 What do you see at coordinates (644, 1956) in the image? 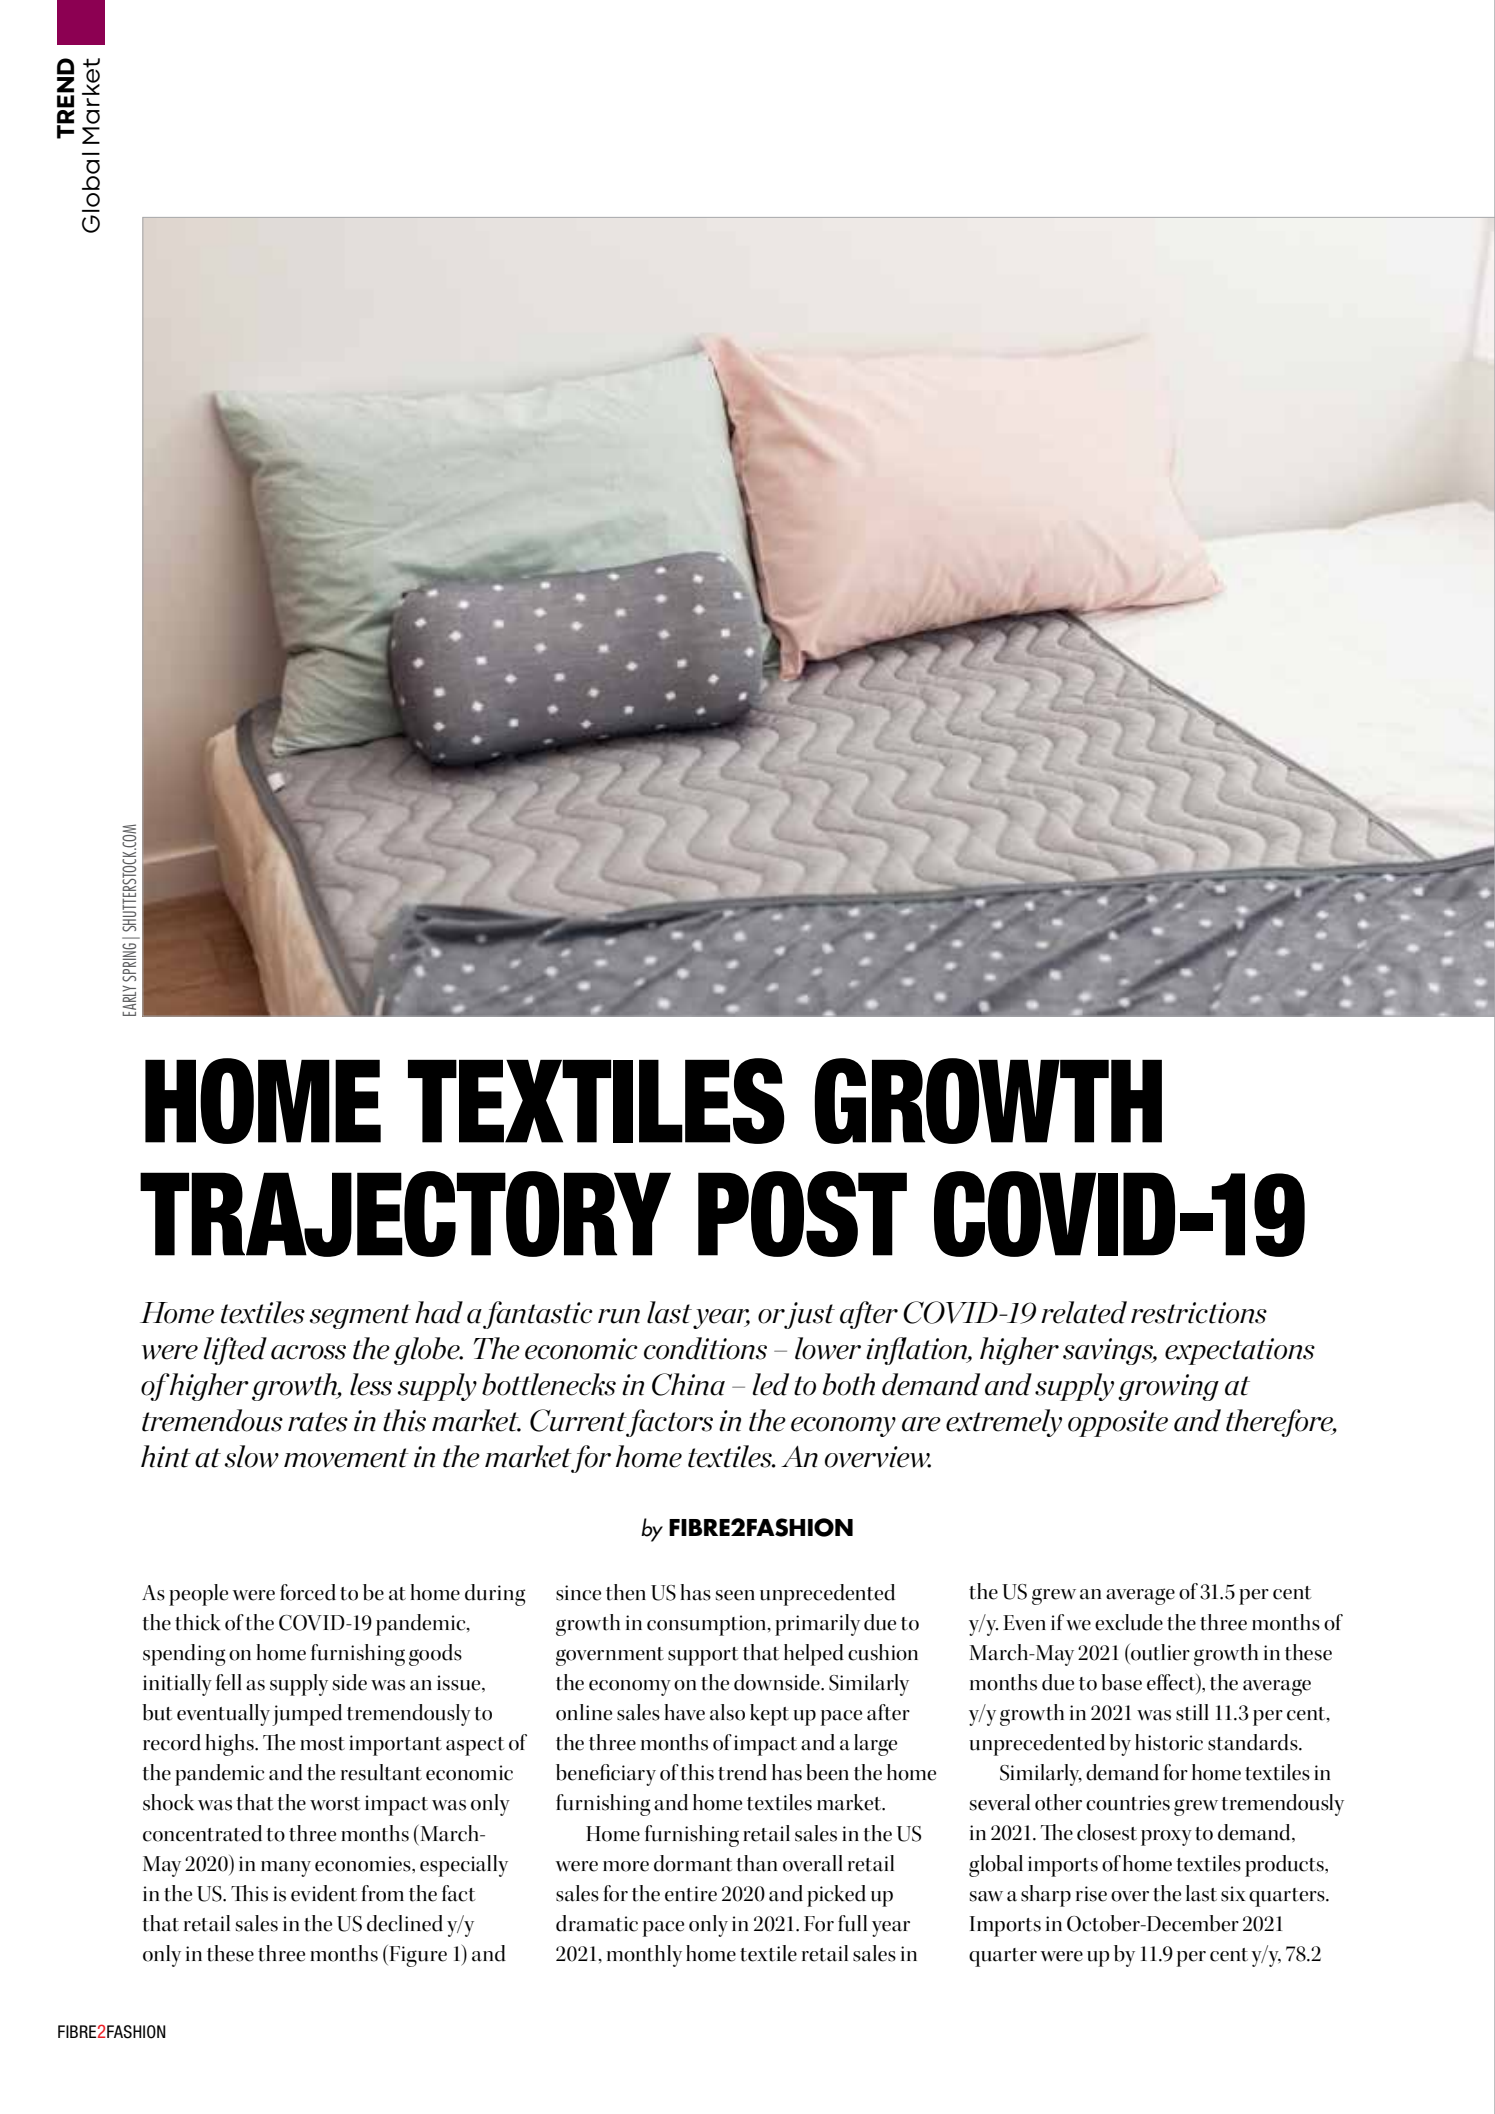
I see `monthly` at bounding box center [644, 1956].
